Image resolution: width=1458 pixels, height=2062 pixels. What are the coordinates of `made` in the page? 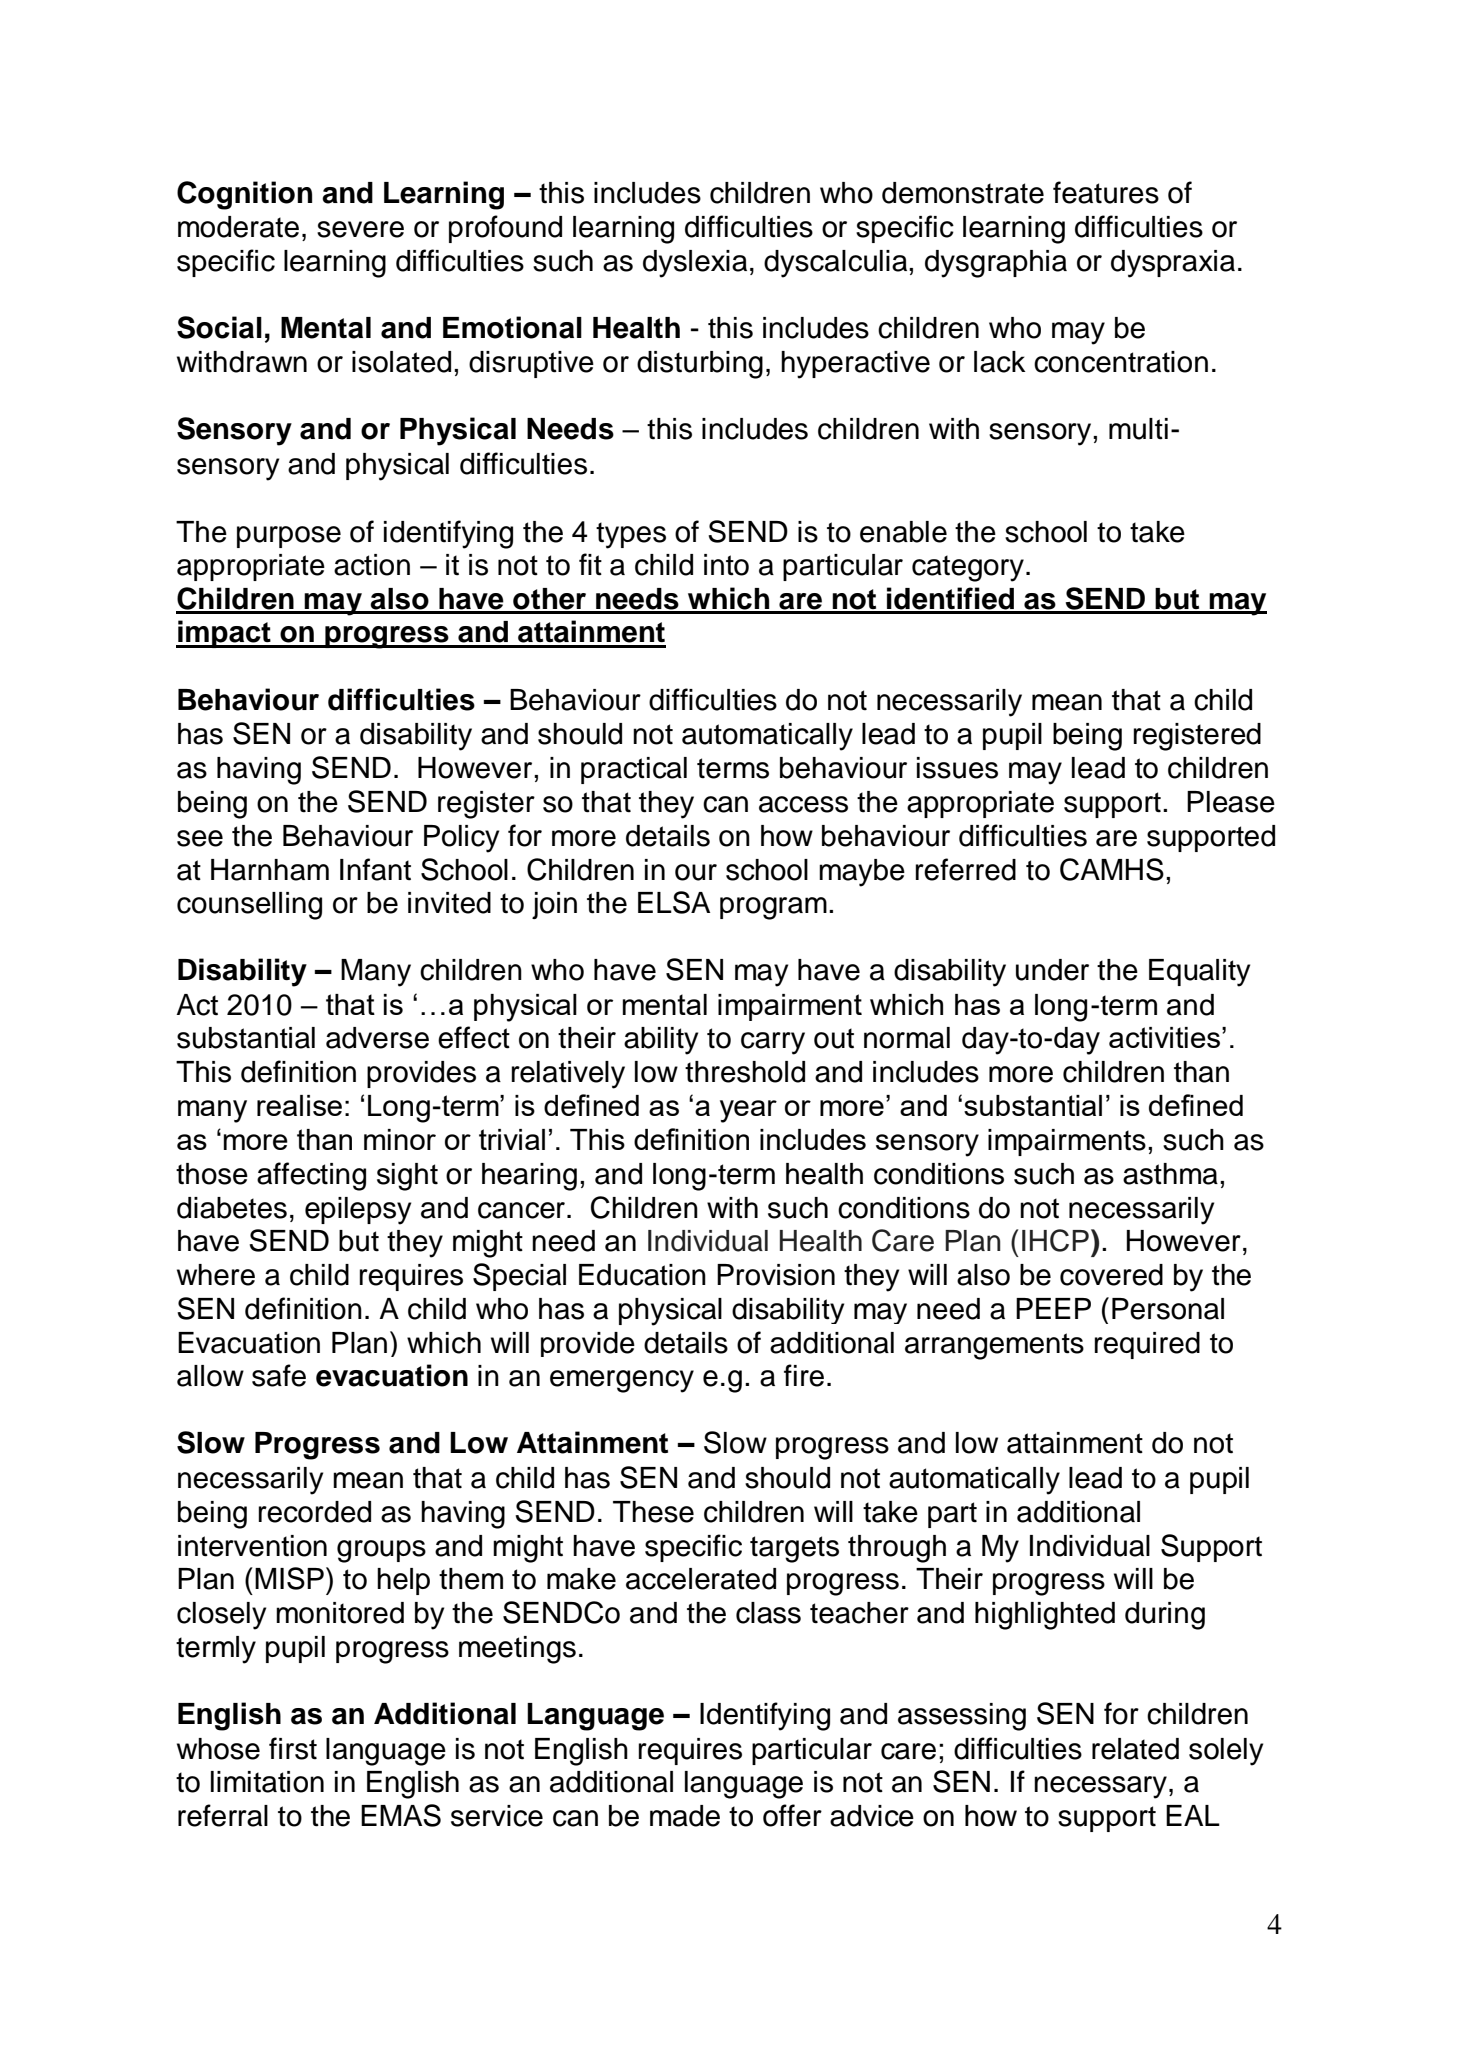 It's located at (685, 1816).
